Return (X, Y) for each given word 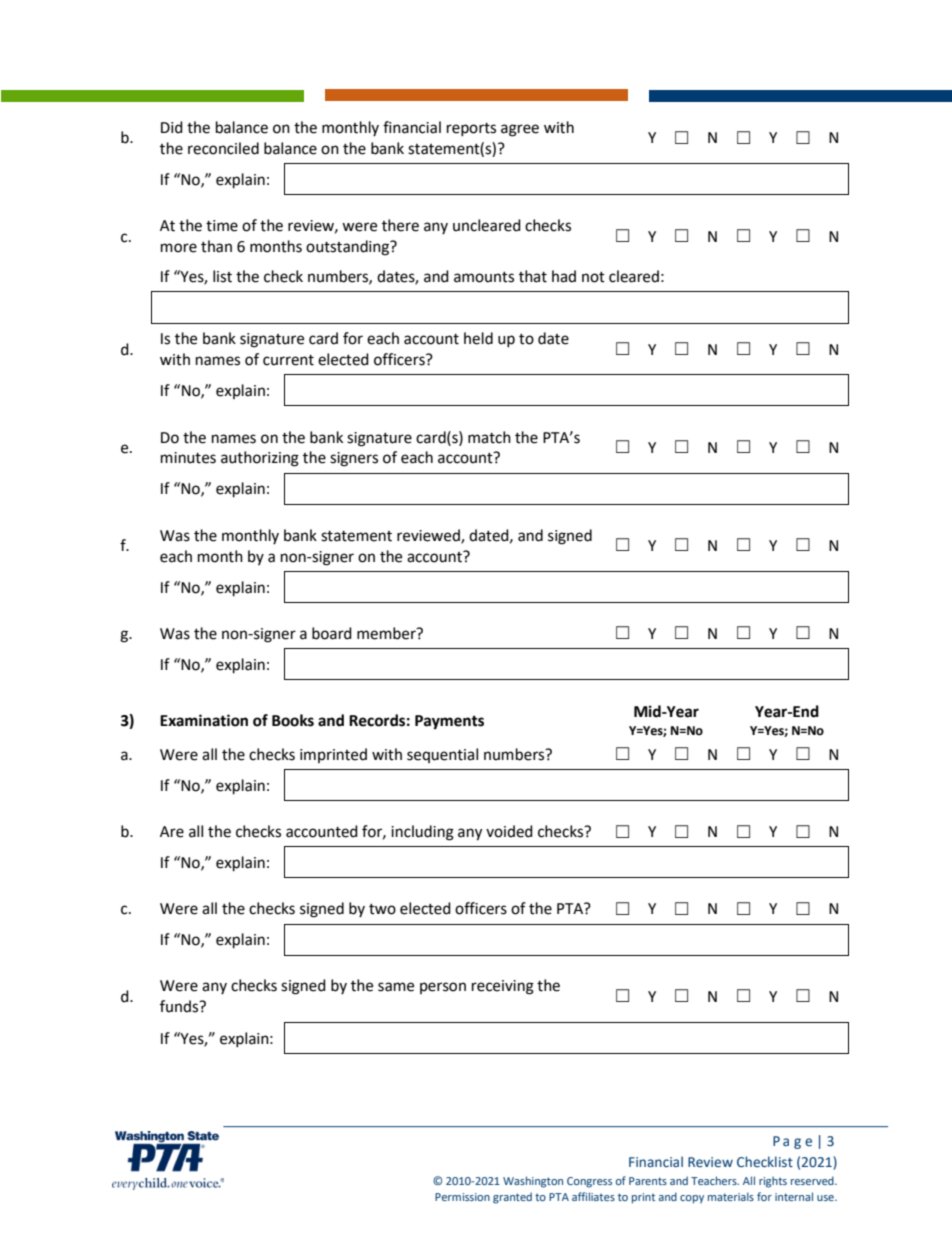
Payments (449, 722)
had (564, 276)
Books (293, 720)
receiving (503, 987)
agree (520, 130)
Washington (533, 1182)
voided (509, 831)
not (593, 277)
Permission (462, 1197)
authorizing (260, 459)
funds (180, 1006)
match (489, 437)
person (443, 988)
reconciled (223, 148)
